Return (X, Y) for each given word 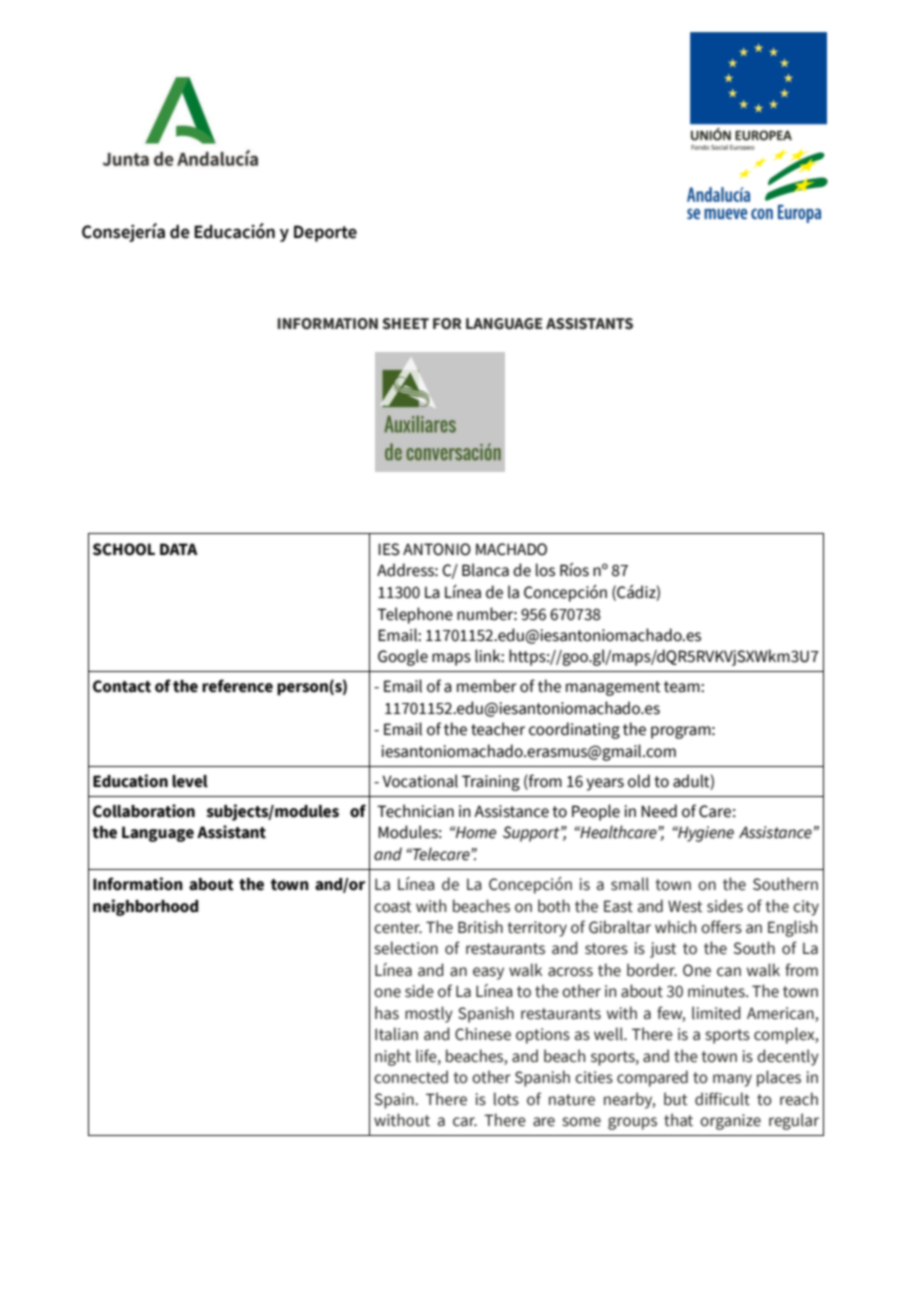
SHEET (405, 324)
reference (237, 686)
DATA (179, 549)
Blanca (485, 570)
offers (721, 927)
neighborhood (145, 907)
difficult (722, 1099)
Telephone (415, 615)
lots (506, 1099)
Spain (395, 1101)
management (613, 688)
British (480, 927)
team (683, 687)
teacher (498, 729)
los (545, 570)
